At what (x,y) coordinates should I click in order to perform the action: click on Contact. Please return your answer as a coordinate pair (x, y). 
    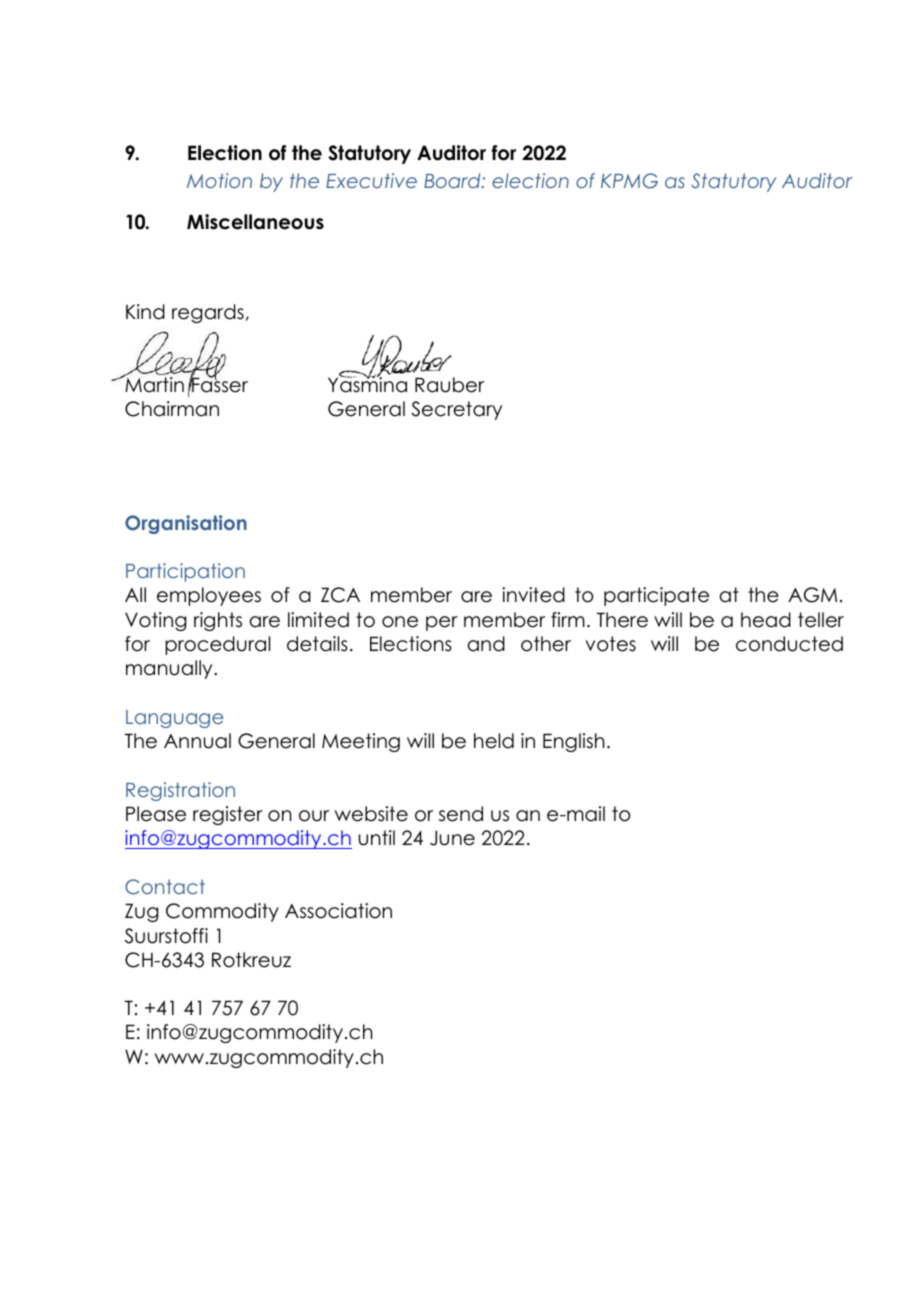
    Looking at the image, I should click on (165, 887).
